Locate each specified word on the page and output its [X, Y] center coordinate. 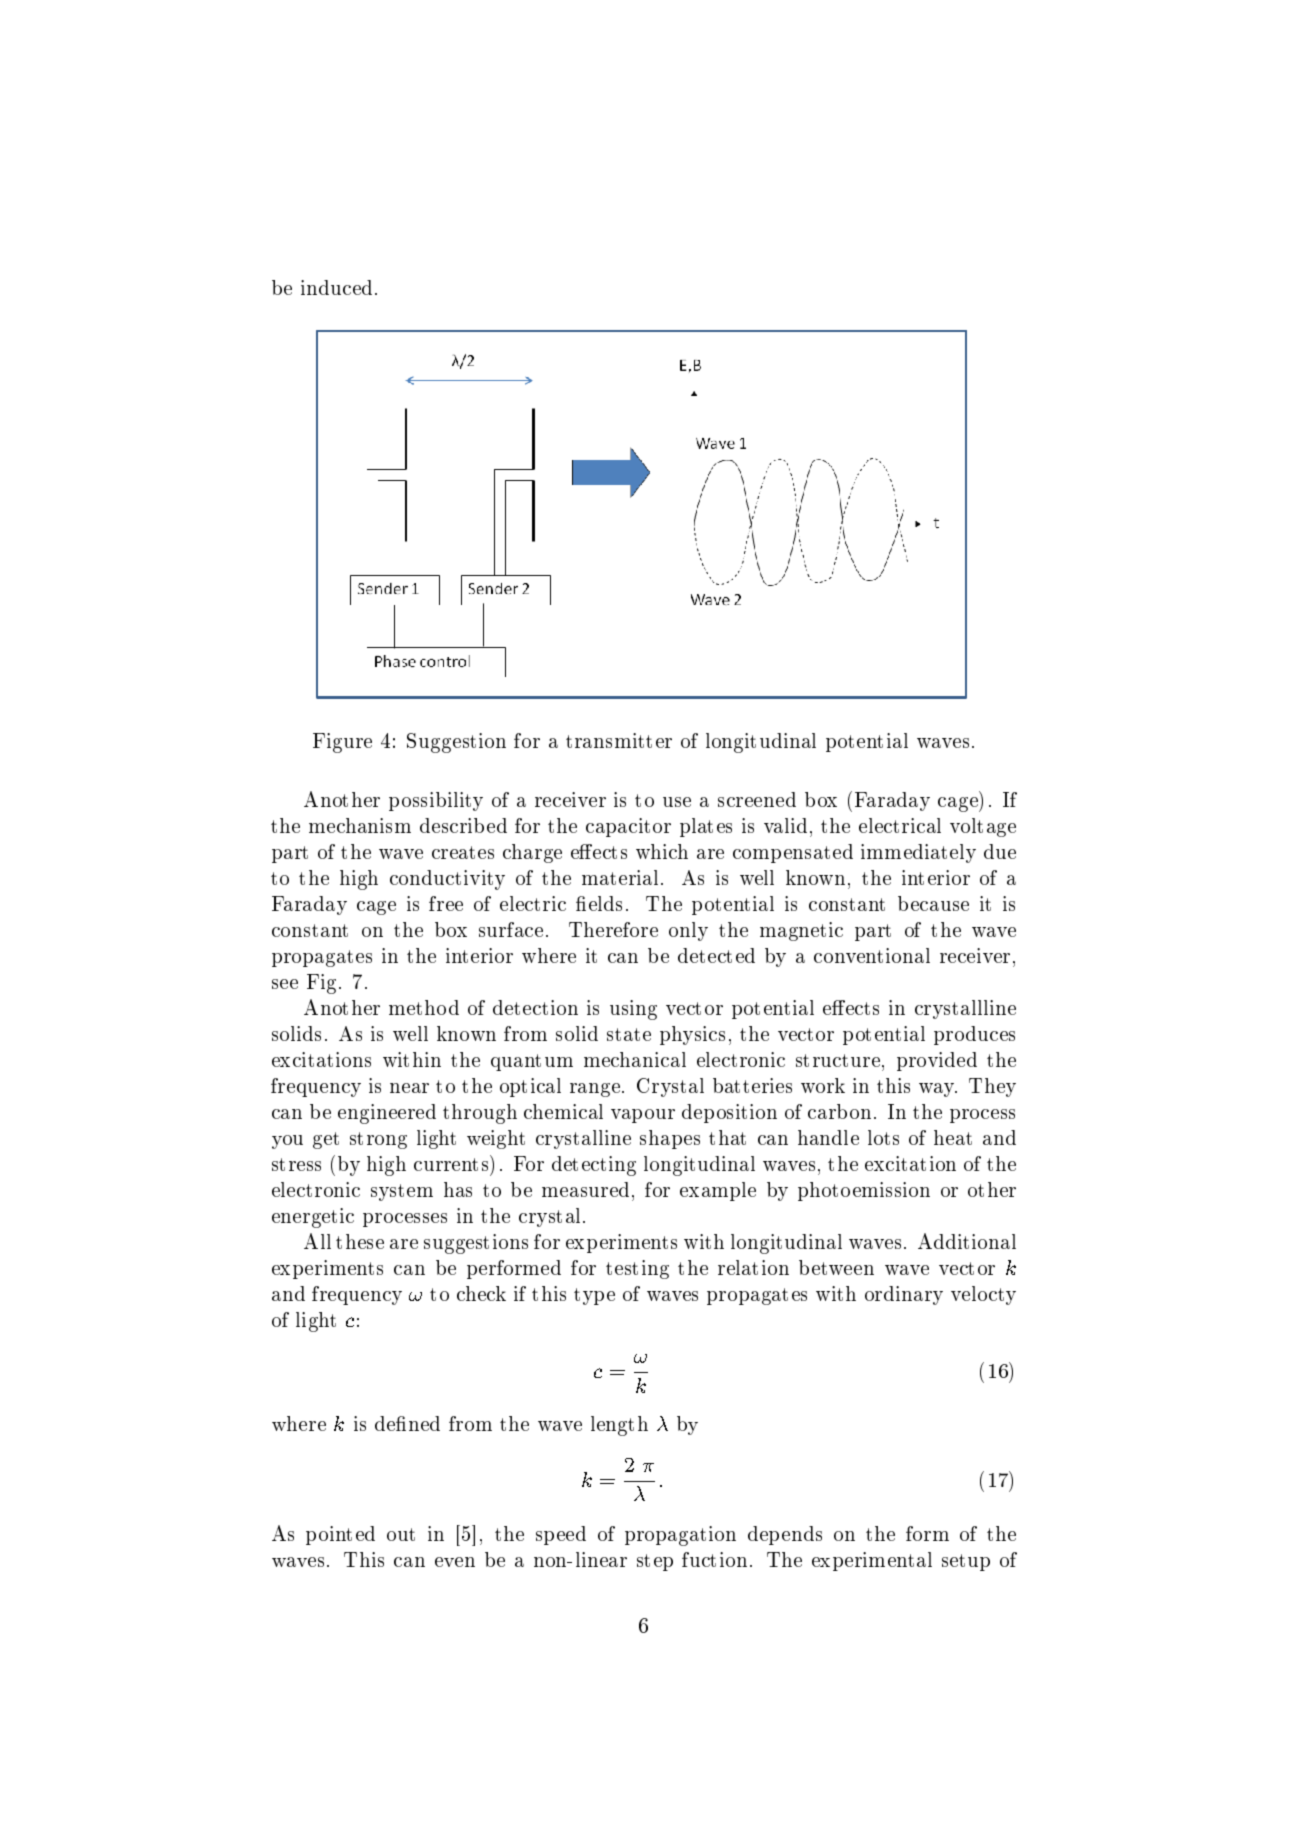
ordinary [904, 1295]
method [424, 1007]
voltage [983, 827]
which [662, 851]
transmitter [619, 740]
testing [637, 1269]
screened [757, 799]
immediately [918, 853]
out [401, 1534]
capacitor [628, 827]
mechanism [360, 825]
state [629, 1034]
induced [336, 287]
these [360, 1241]
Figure [342, 743]
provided [937, 1061]
